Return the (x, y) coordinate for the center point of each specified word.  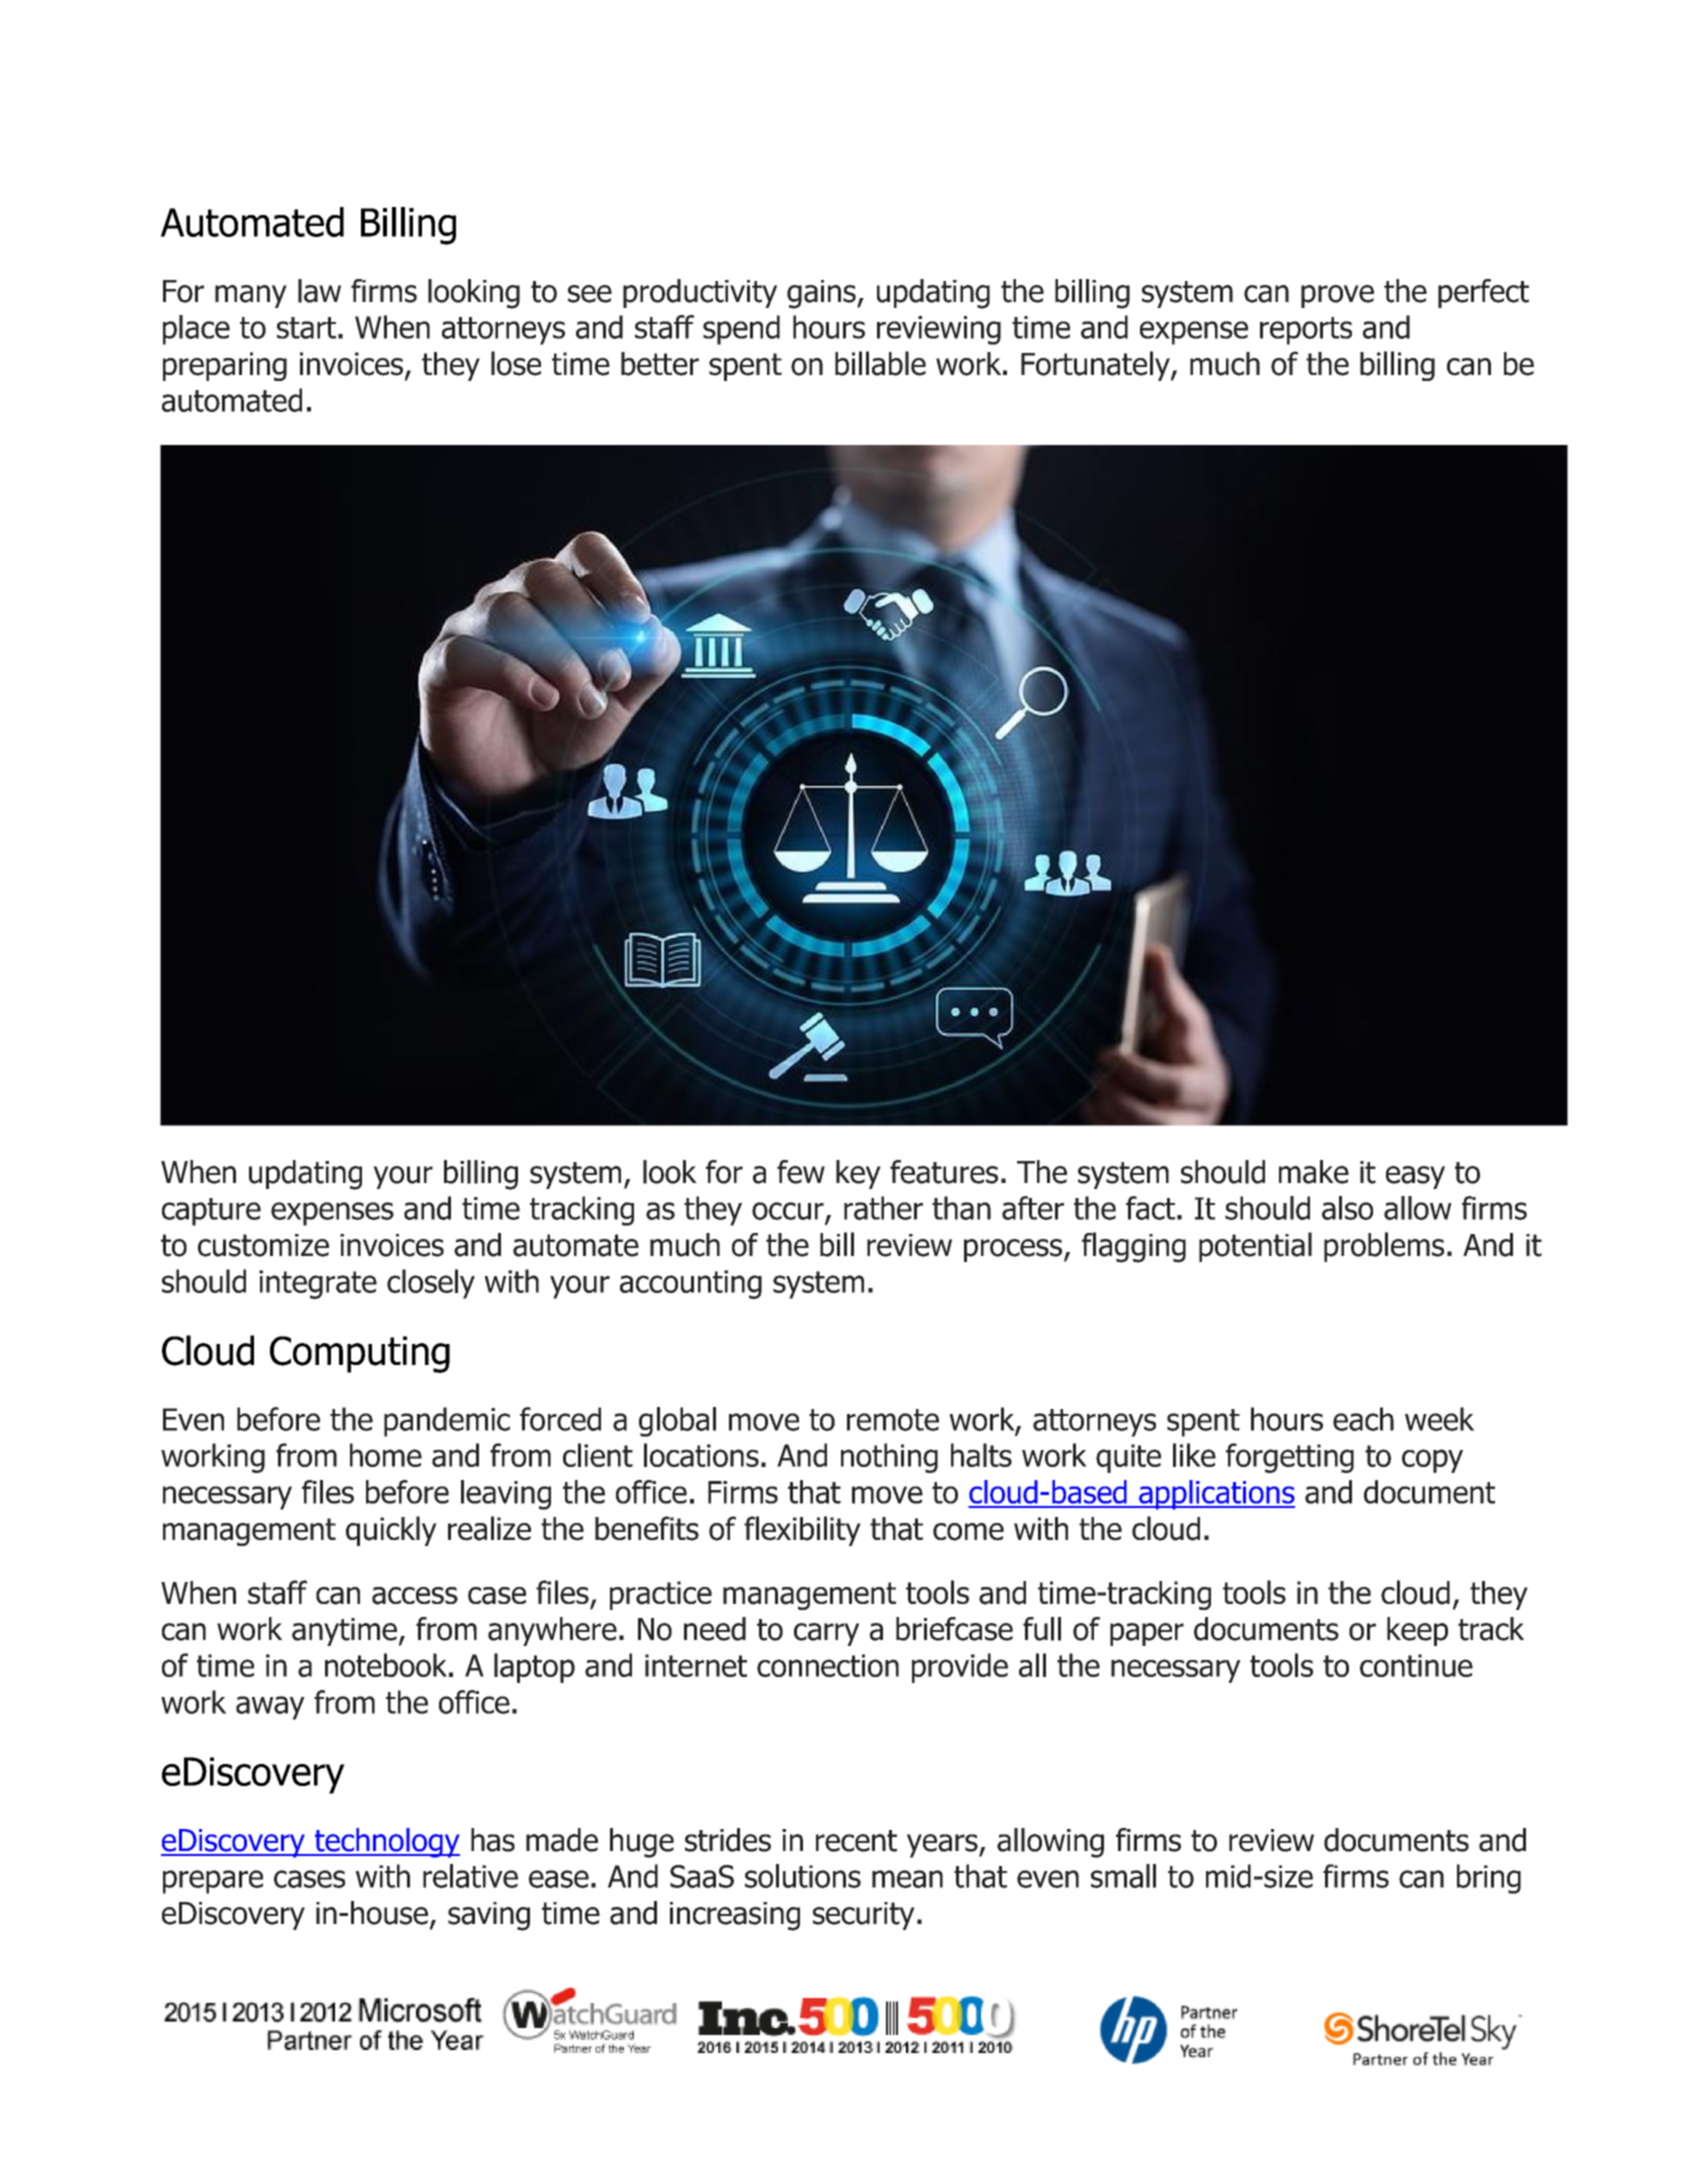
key (858, 1174)
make (1314, 1172)
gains (822, 294)
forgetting (1290, 1458)
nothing (889, 1458)
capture (211, 1212)
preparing (225, 366)
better (660, 364)
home (386, 1455)
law (319, 291)
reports (1306, 331)
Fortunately (1096, 366)
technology (386, 1843)
